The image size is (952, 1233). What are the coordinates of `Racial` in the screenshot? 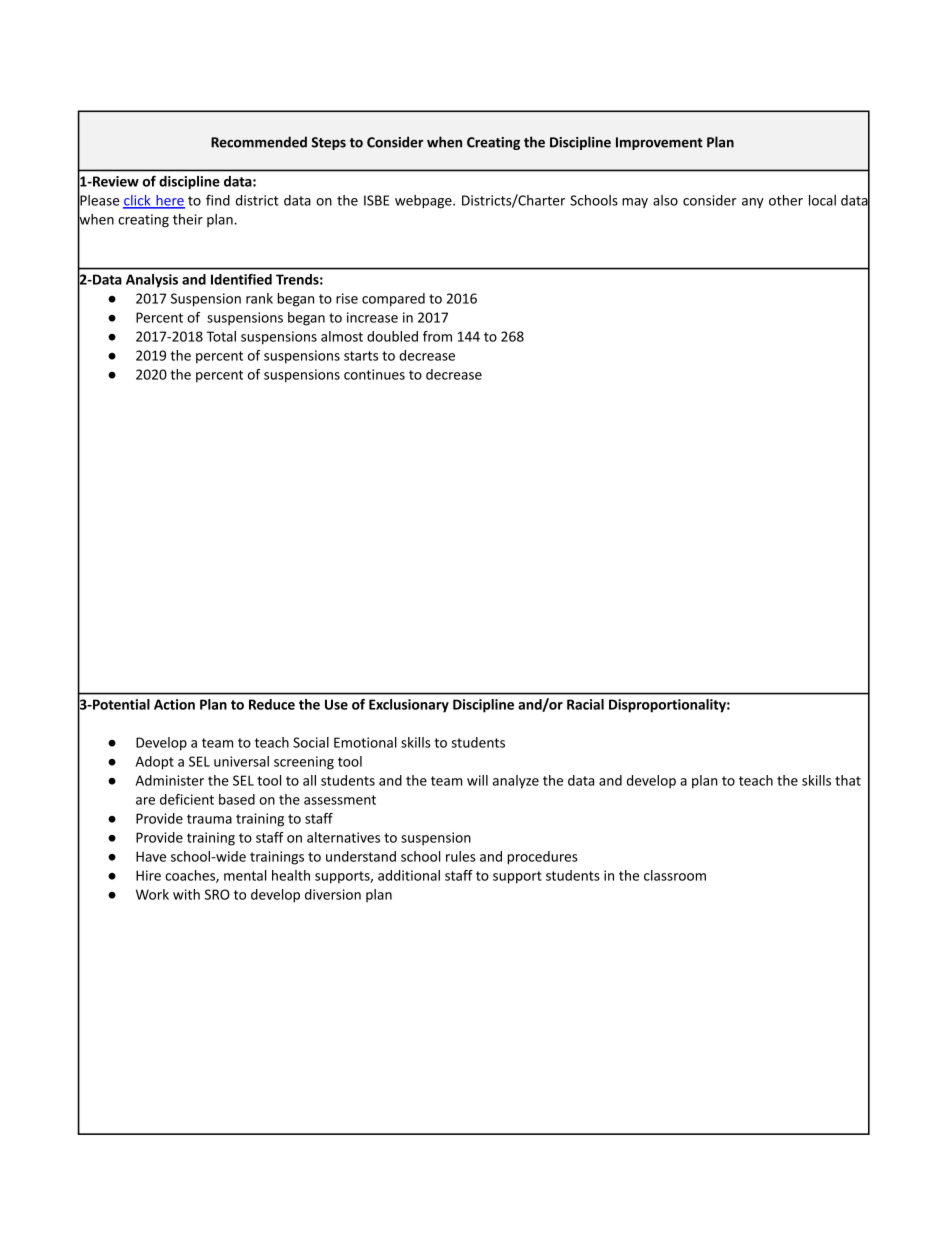 It's located at (585, 704).
